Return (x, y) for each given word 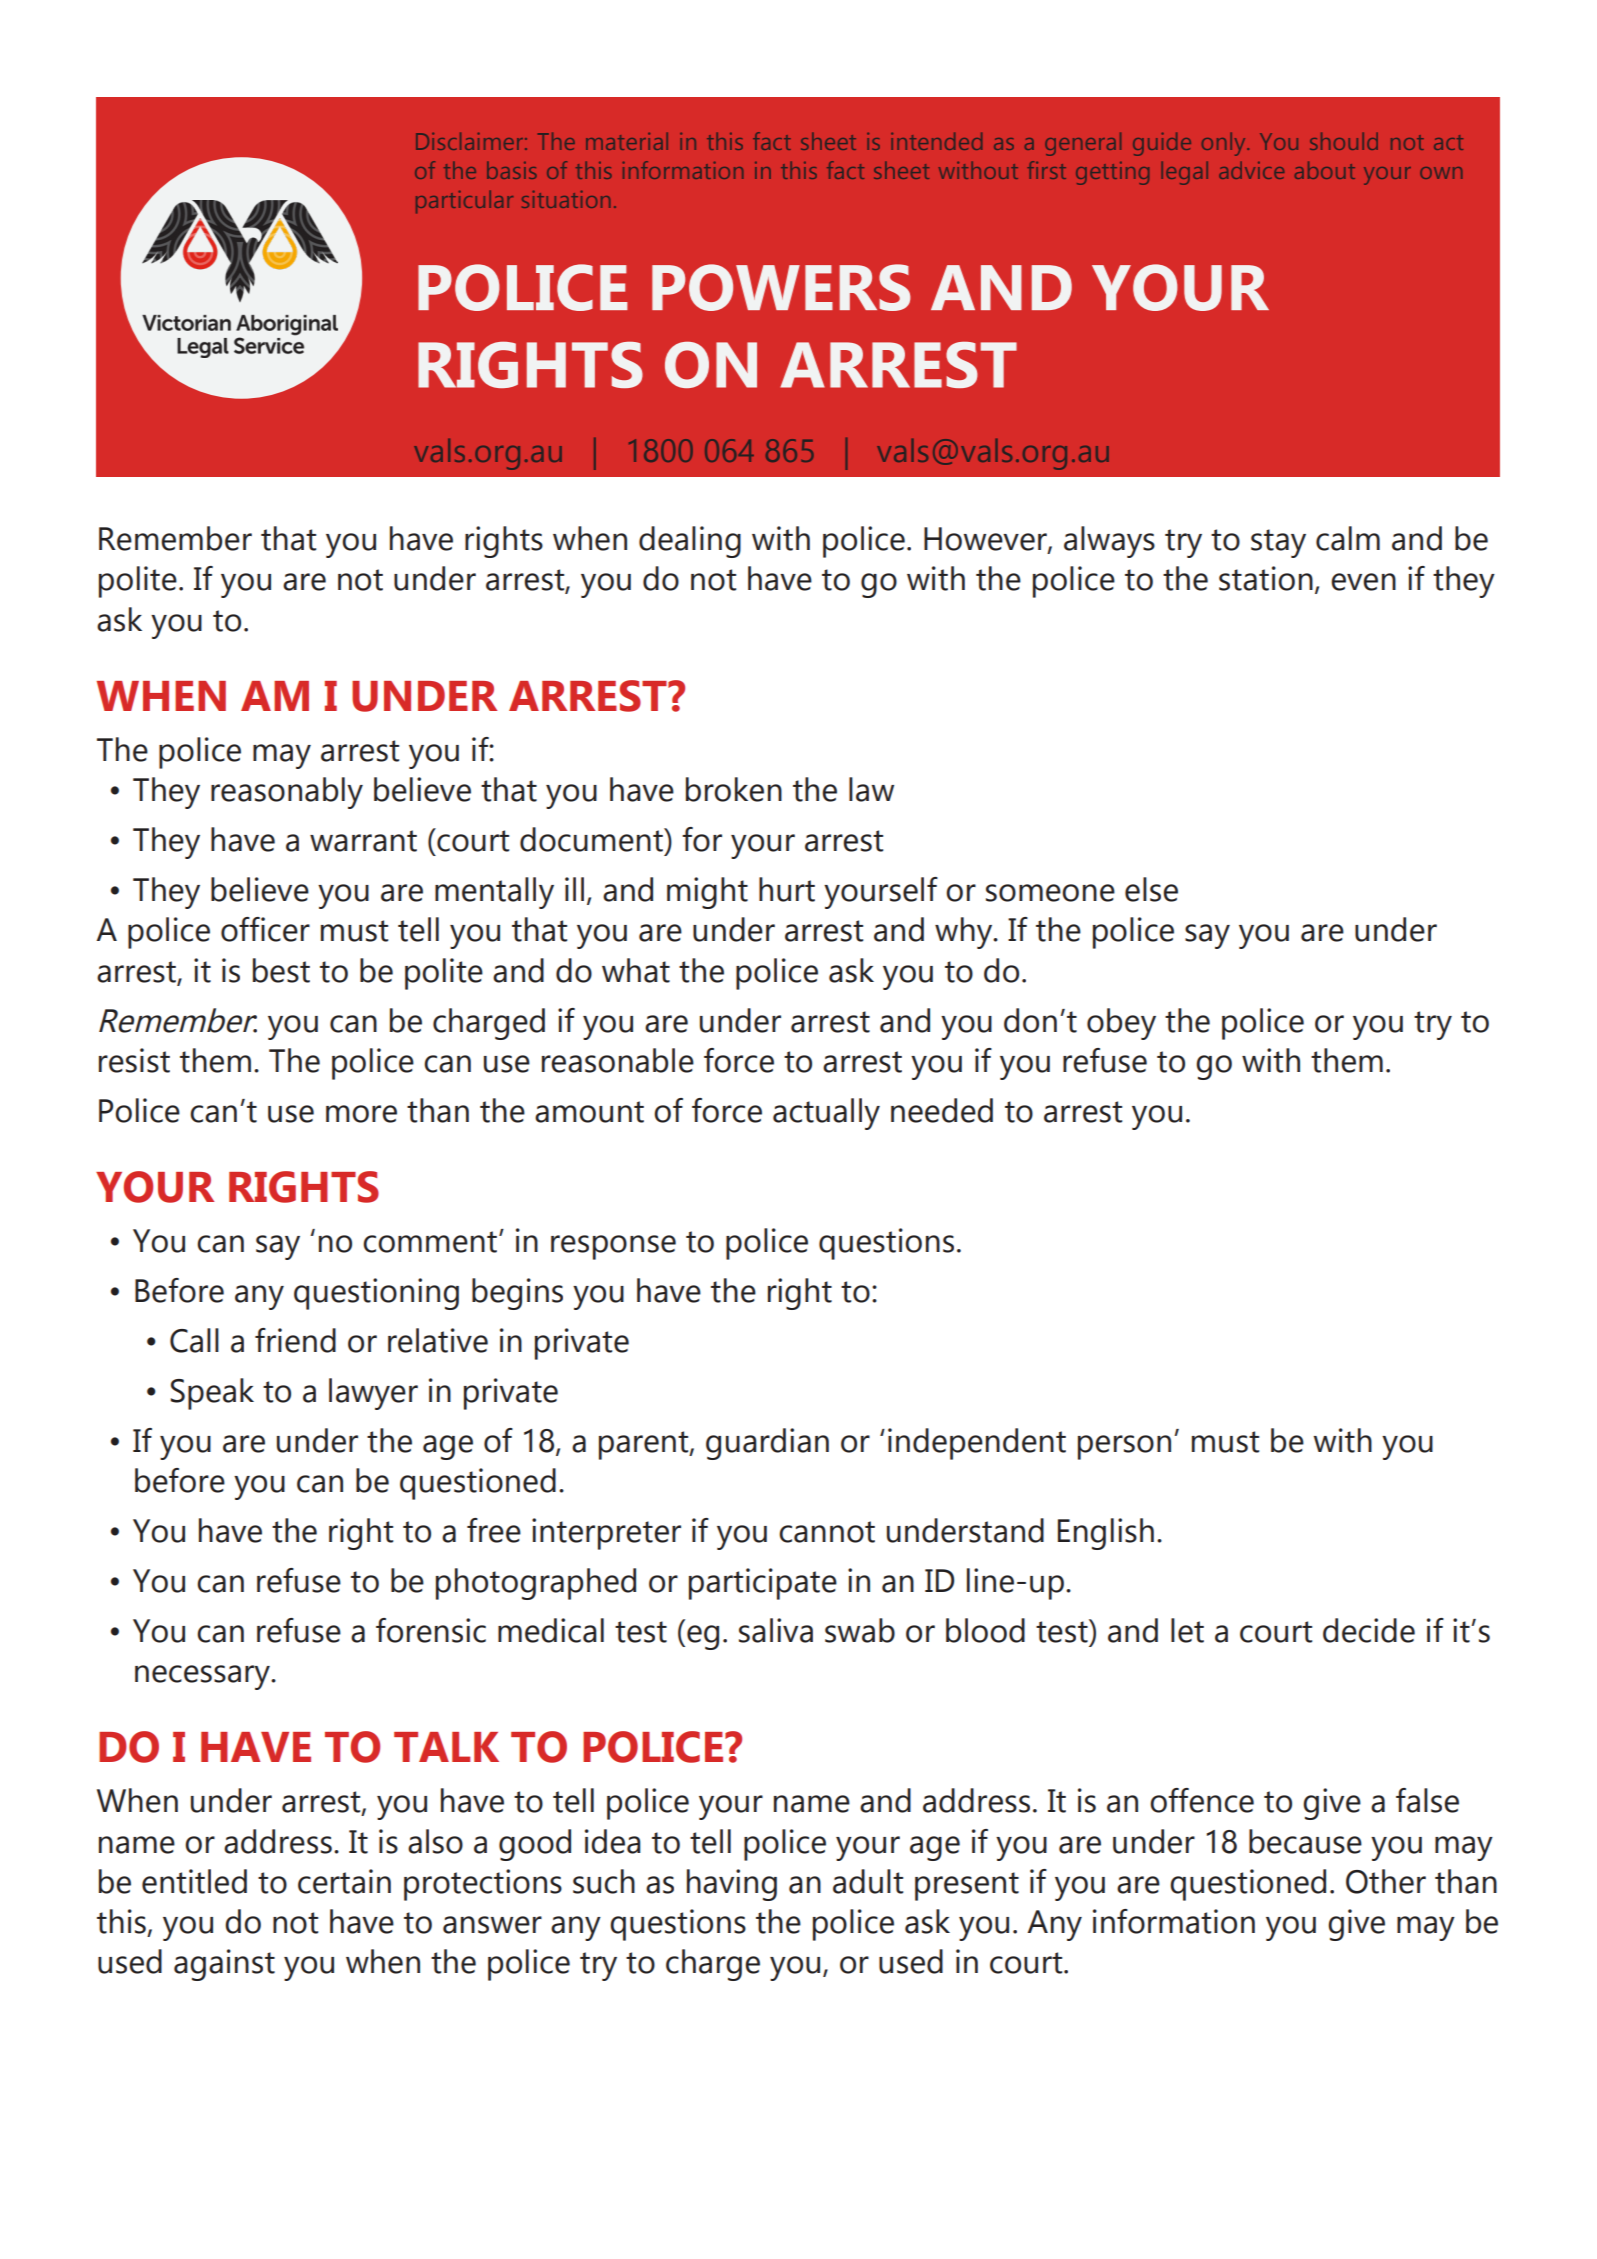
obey (1121, 1024)
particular (464, 201)
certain (344, 1881)
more (361, 1114)
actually (826, 1114)
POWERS (781, 287)
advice (1251, 170)
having (732, 1885)
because (1305, 1841)
